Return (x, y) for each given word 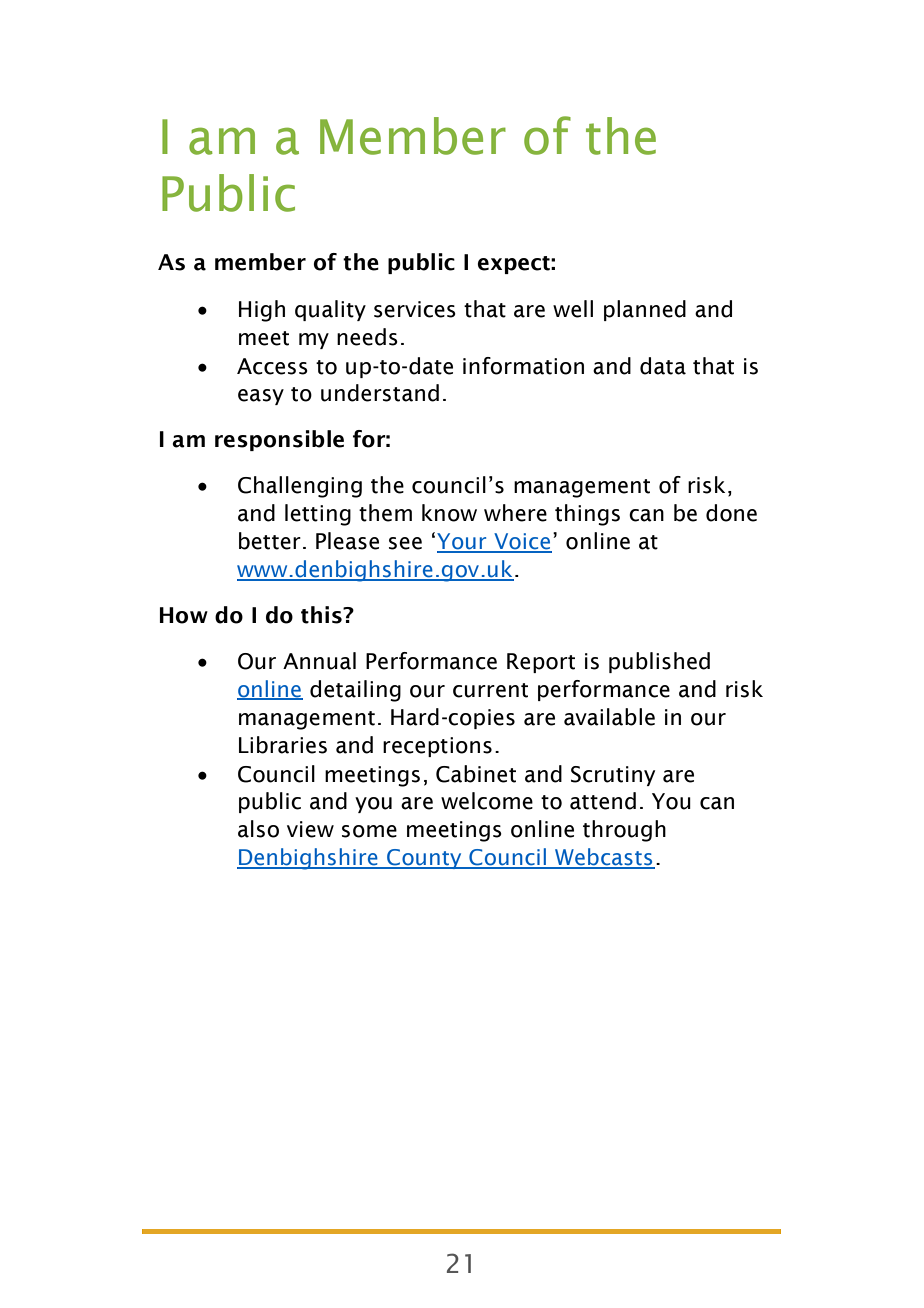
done (731, 513)
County (424, 859)
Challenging (300, 487)
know (449, 513)
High (262, 311)
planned (645, 310)
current (490, 690)
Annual (319, 661)
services (415, 309)
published (659, 662)
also (258, 829)
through (624, 831)
